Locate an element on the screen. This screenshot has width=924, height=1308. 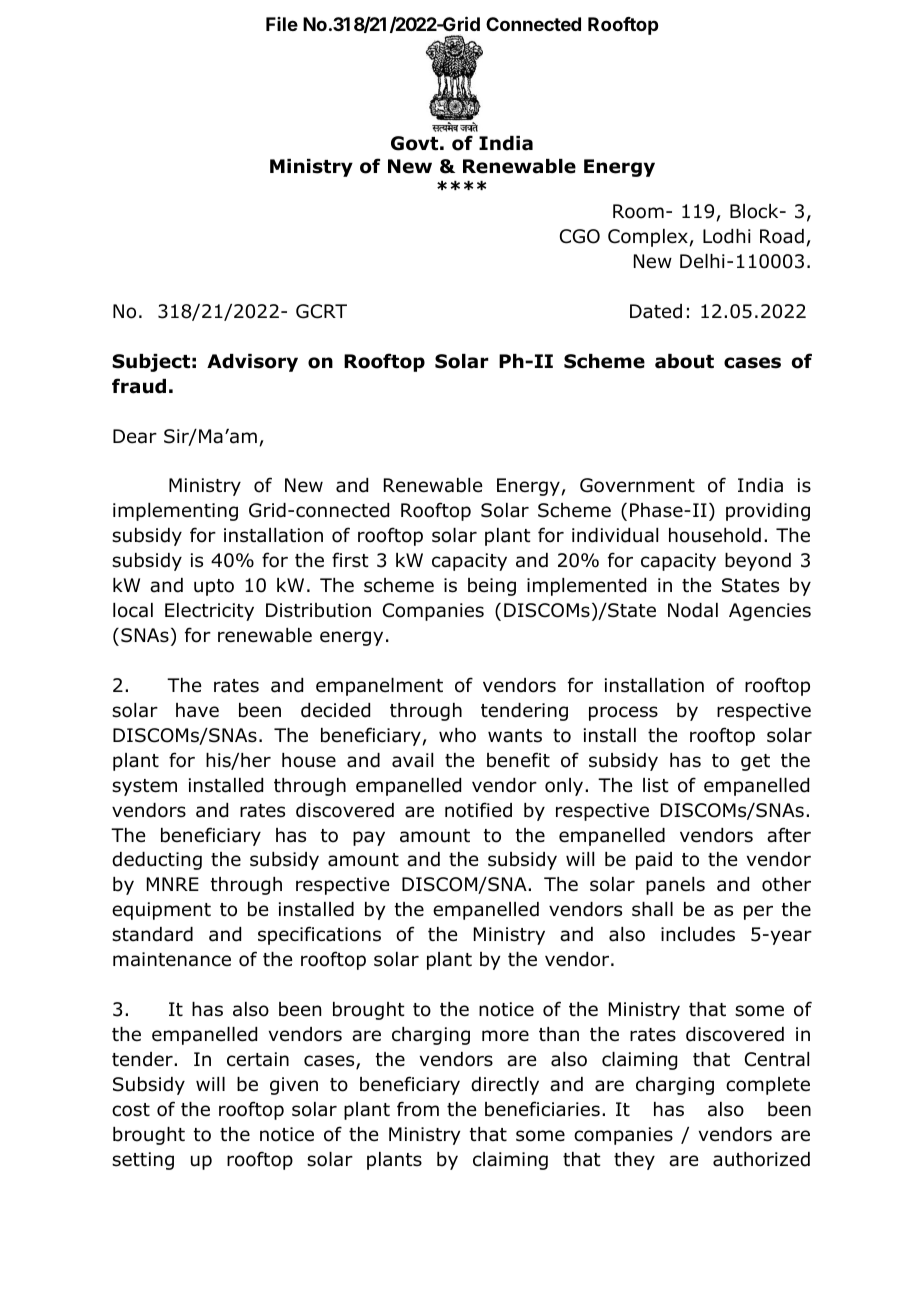
Complex is located at coordinates (649, 238).
